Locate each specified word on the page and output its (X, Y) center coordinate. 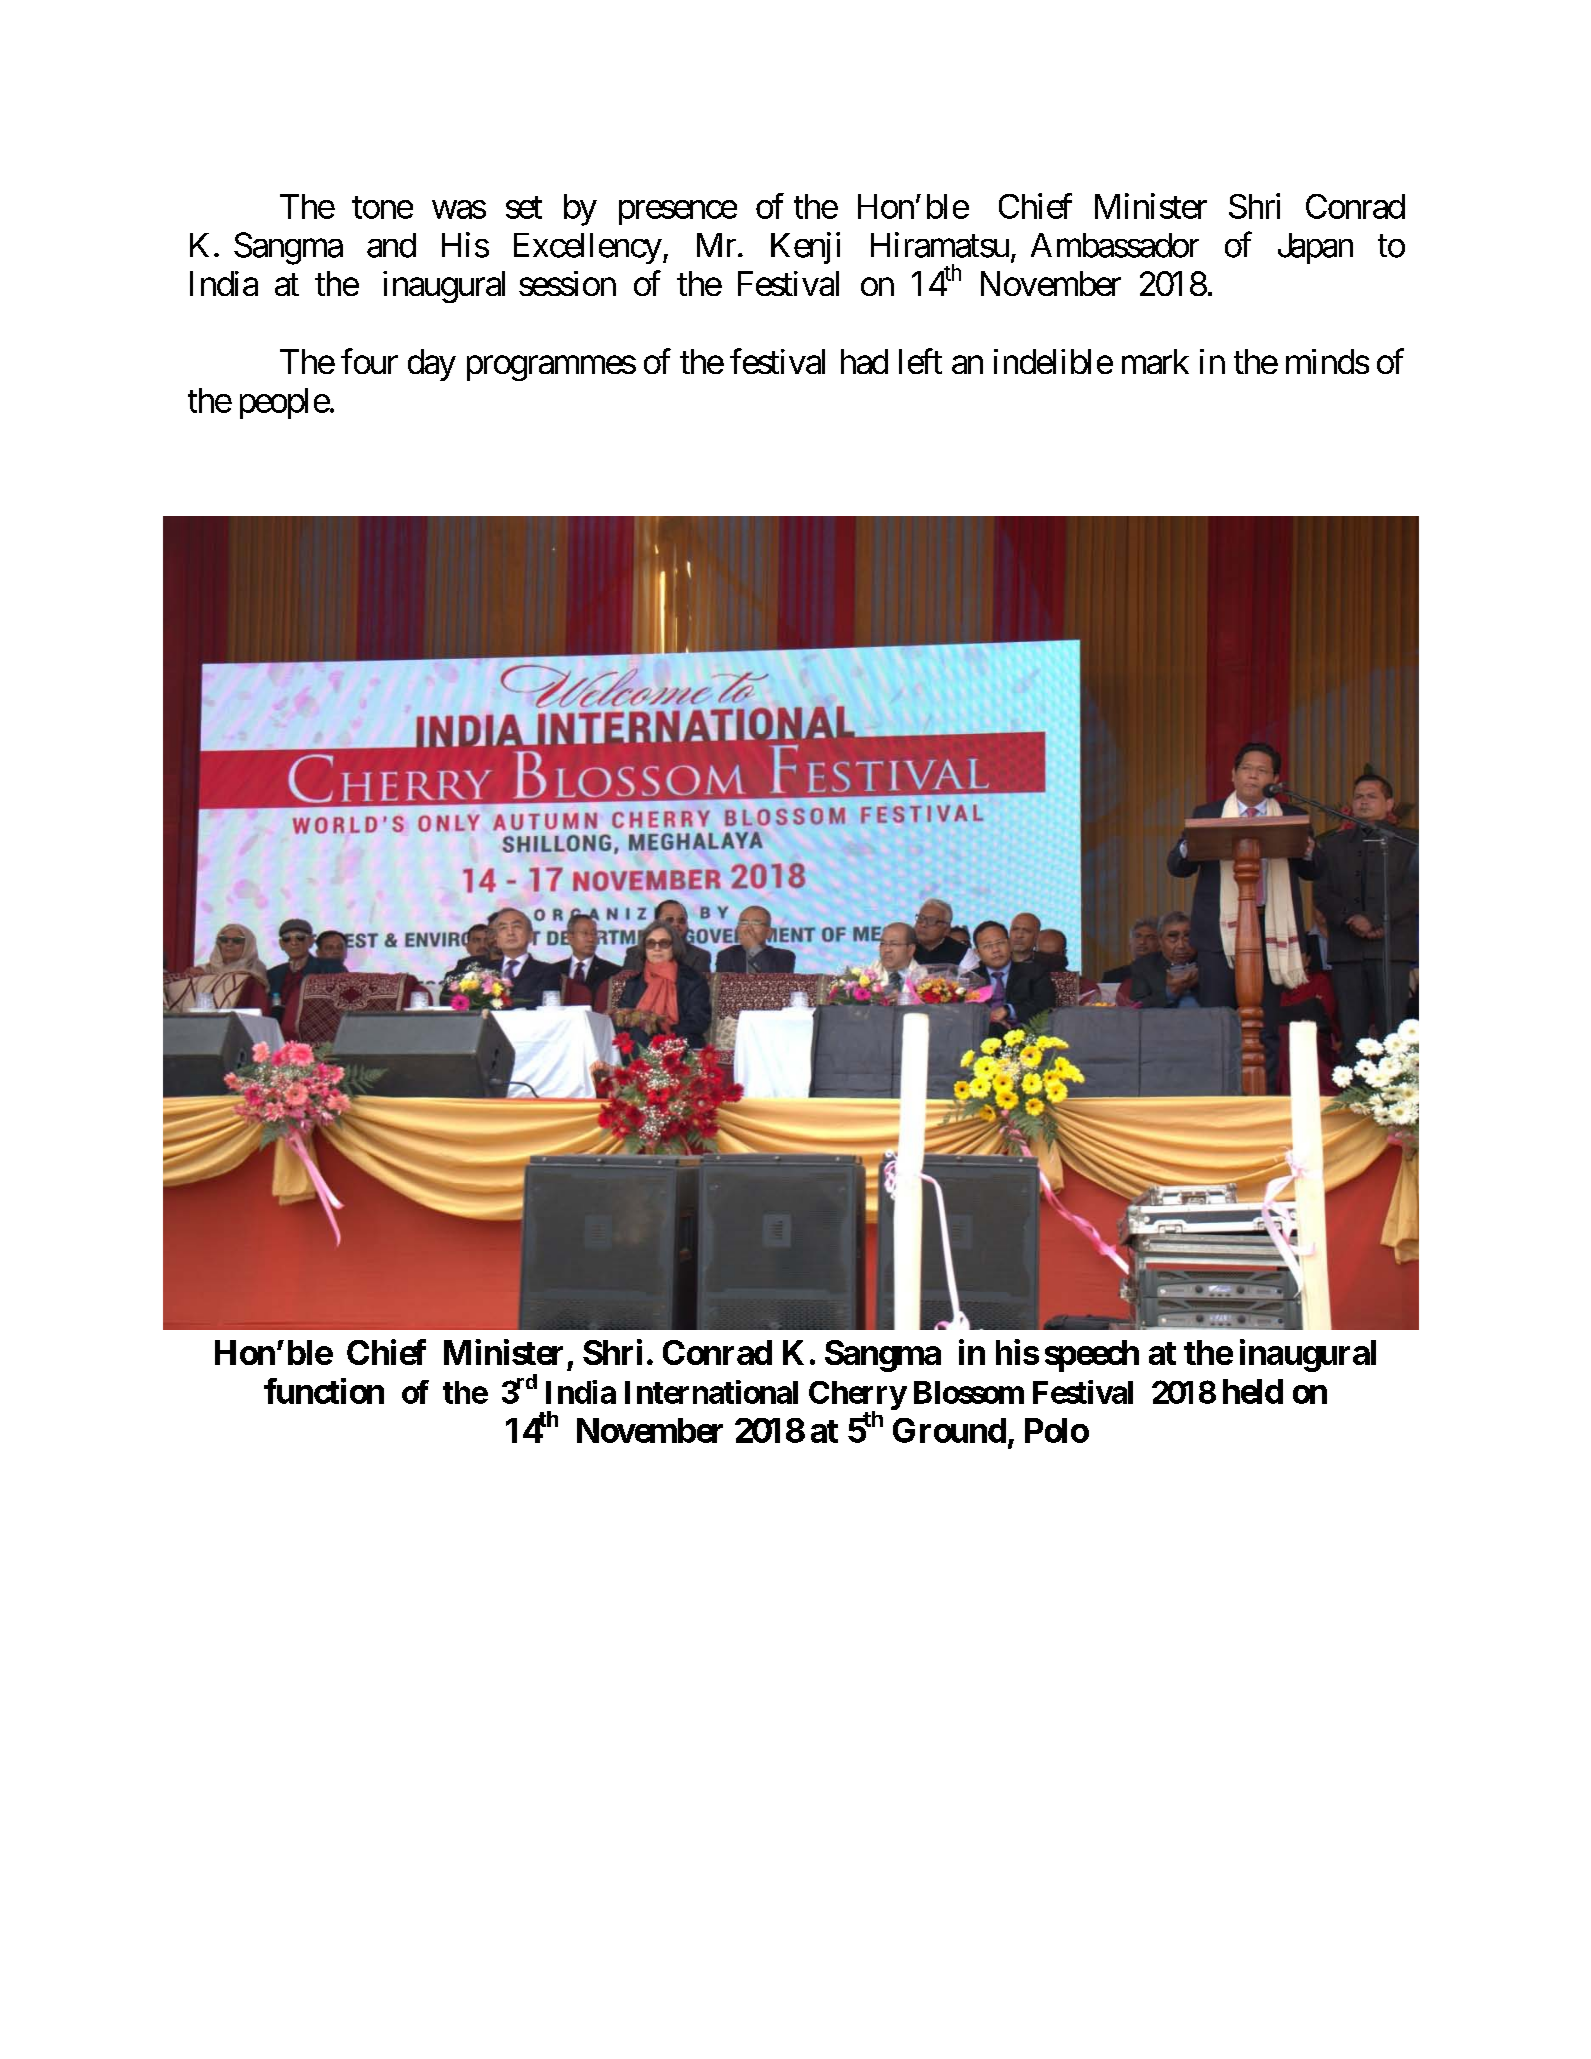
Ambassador (1115, 245)
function (324, 1391)
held (1253, 1391)
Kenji (805, 248)
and (391, 245)
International (711, 1392)
